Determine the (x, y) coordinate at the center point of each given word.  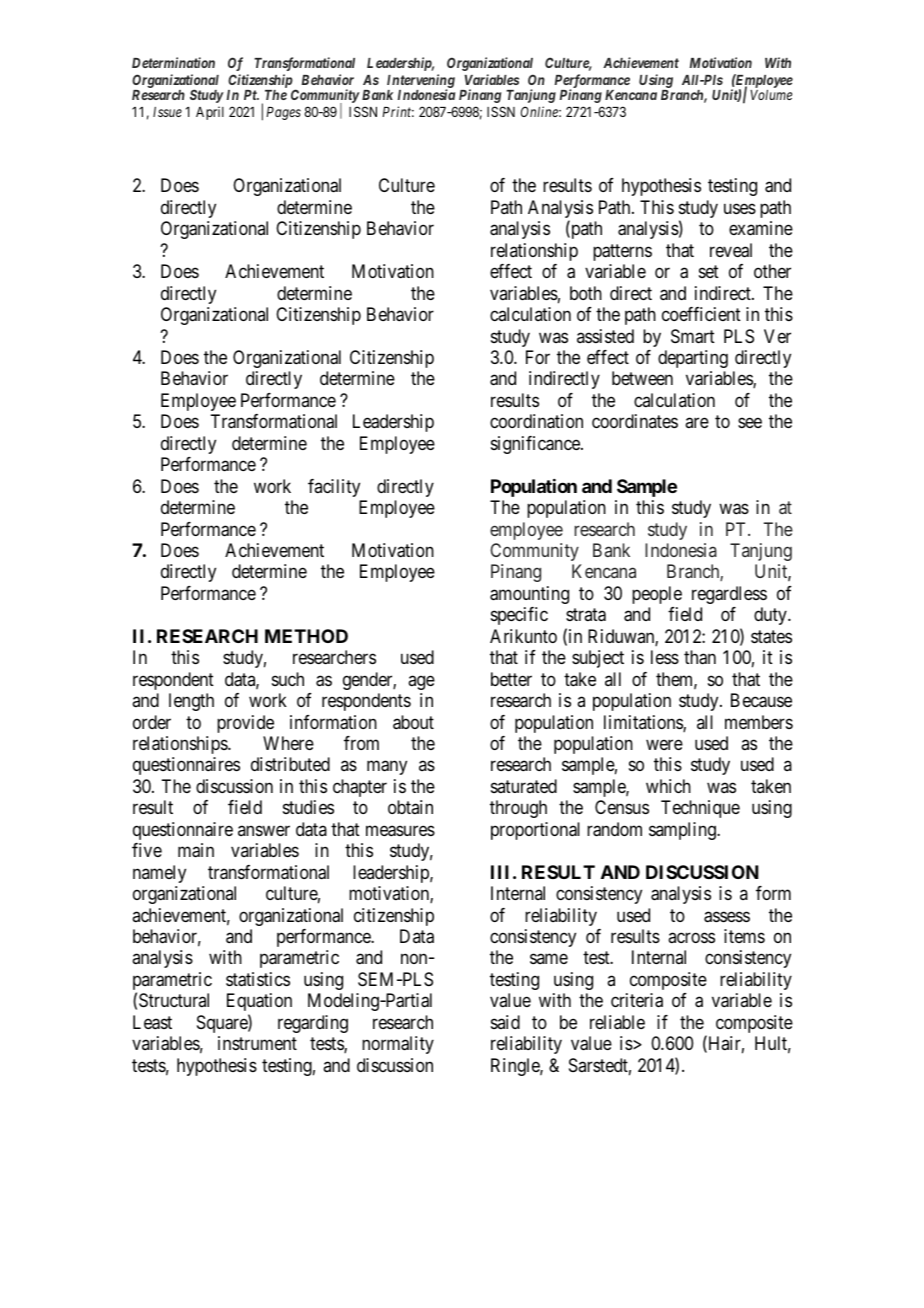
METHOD (306, 636)
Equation (259, 1002)
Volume (771, 95)
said (505, 1022)
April (210, 113)
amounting (529, 595)
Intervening (421, 82)
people (657, 595)
